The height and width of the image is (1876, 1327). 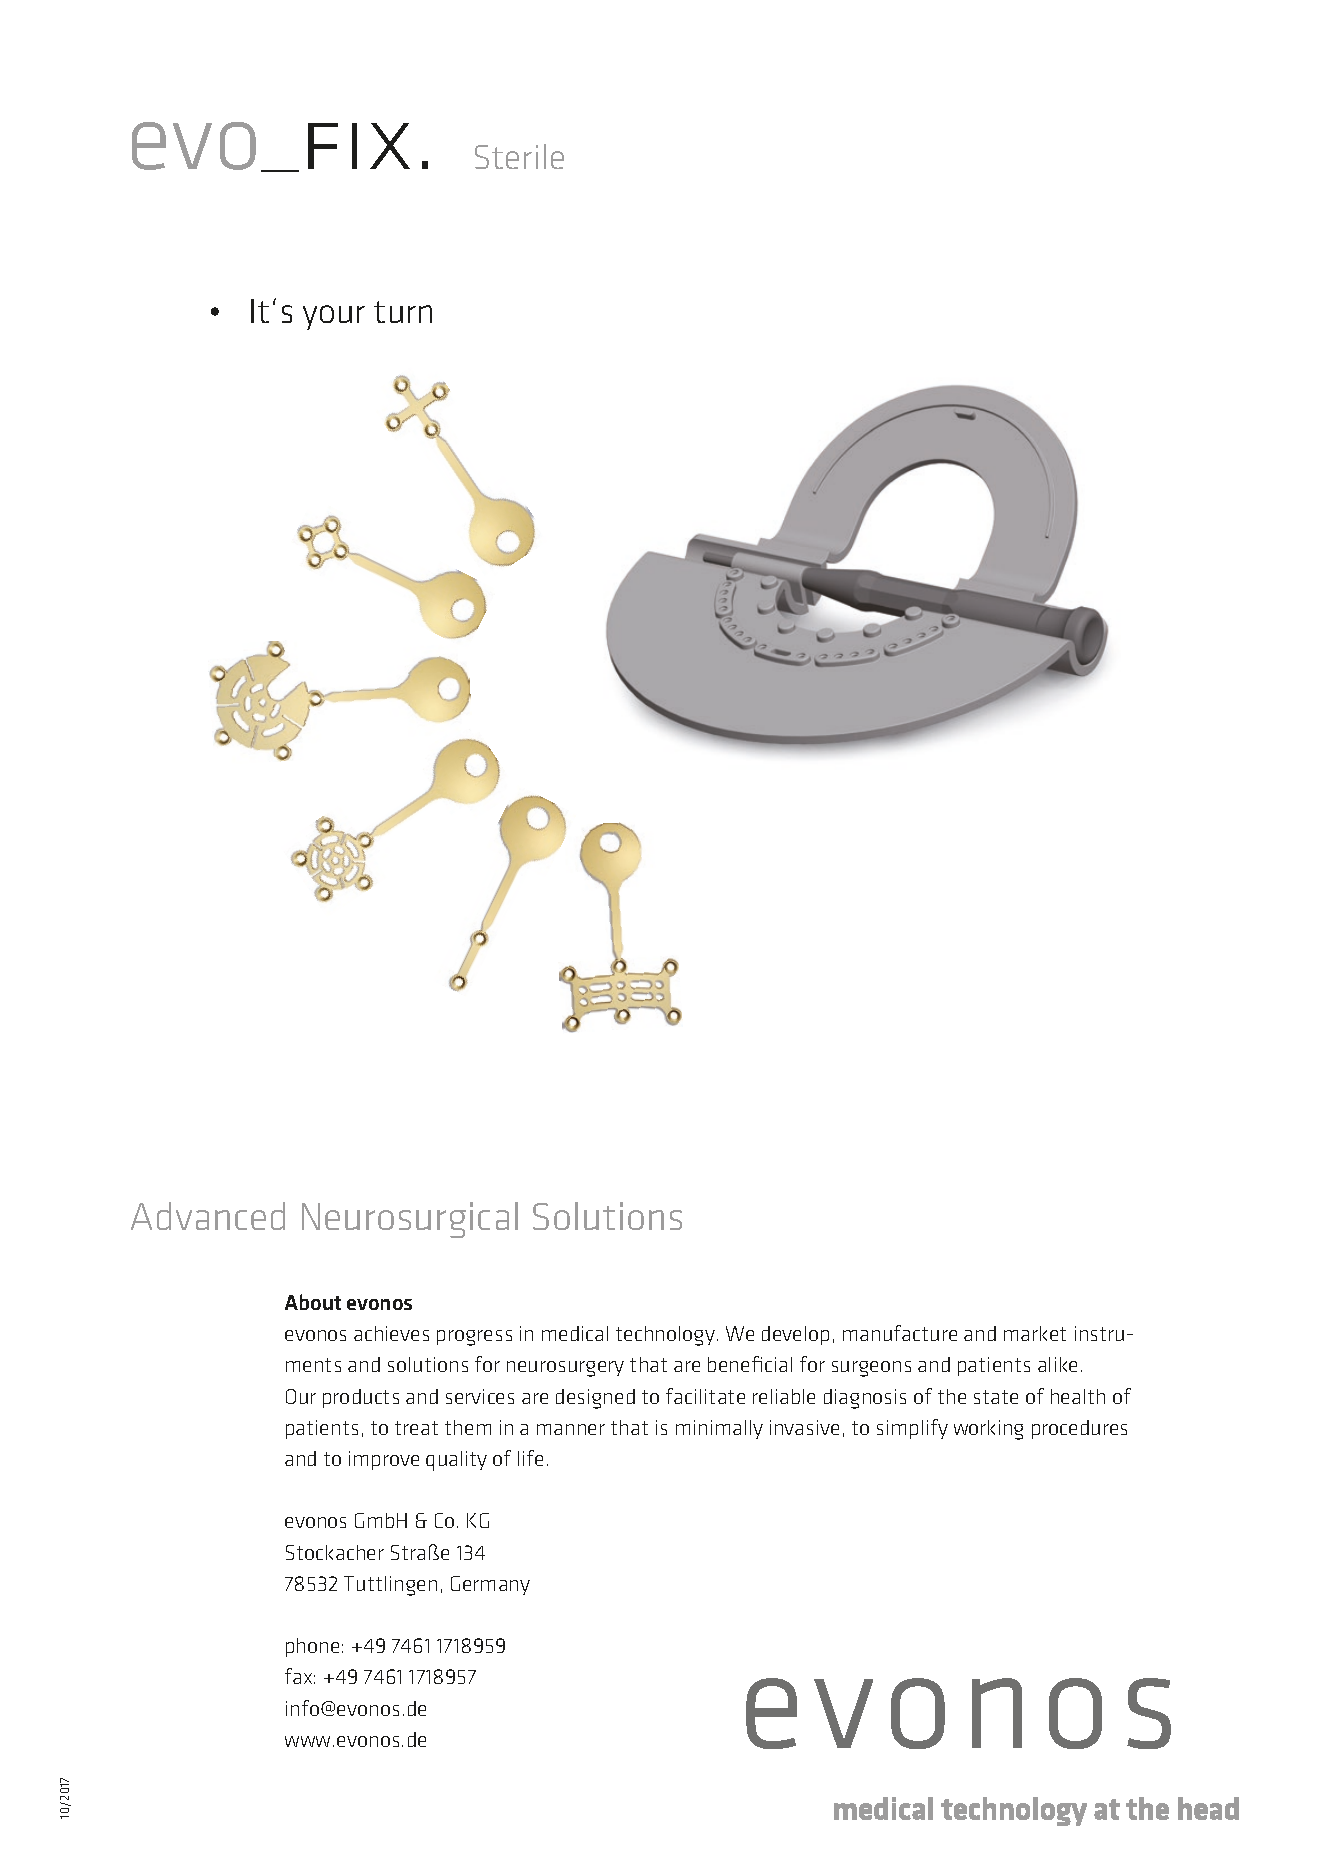 I want to click on phone, so click(x=312, y=1647).
